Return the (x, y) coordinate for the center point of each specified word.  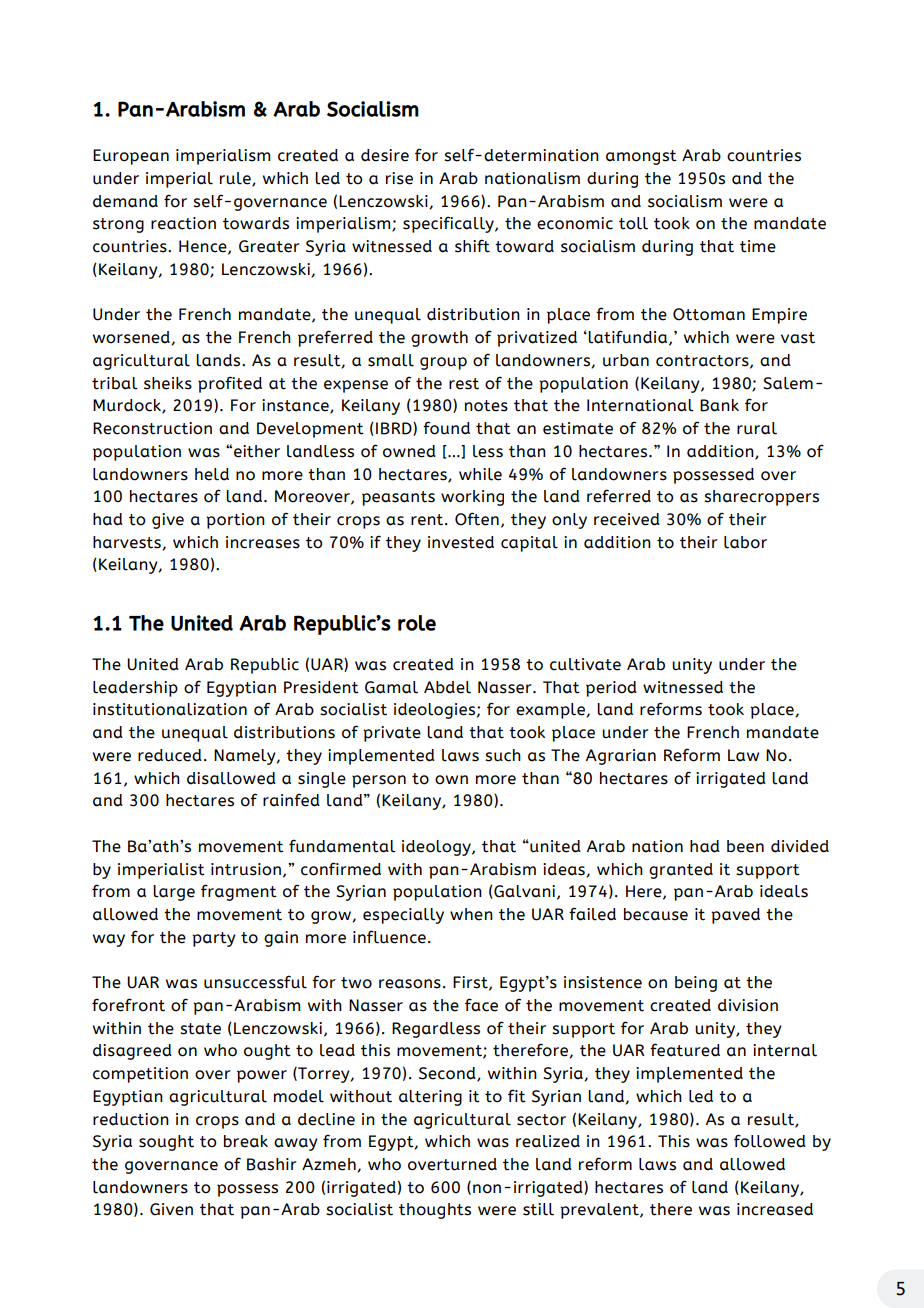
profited (230, 384)
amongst (641, 157)
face (481, 1005)
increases (263, 542)
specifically (449, 224)
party (214, 939)
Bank (719, 405)
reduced (170, 755)
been (745, 846)
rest (464, 384)
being (696, 984)
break (246, 1141)
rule (236, 179)
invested (461, 542)
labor (745, 542)
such (503, 755)
